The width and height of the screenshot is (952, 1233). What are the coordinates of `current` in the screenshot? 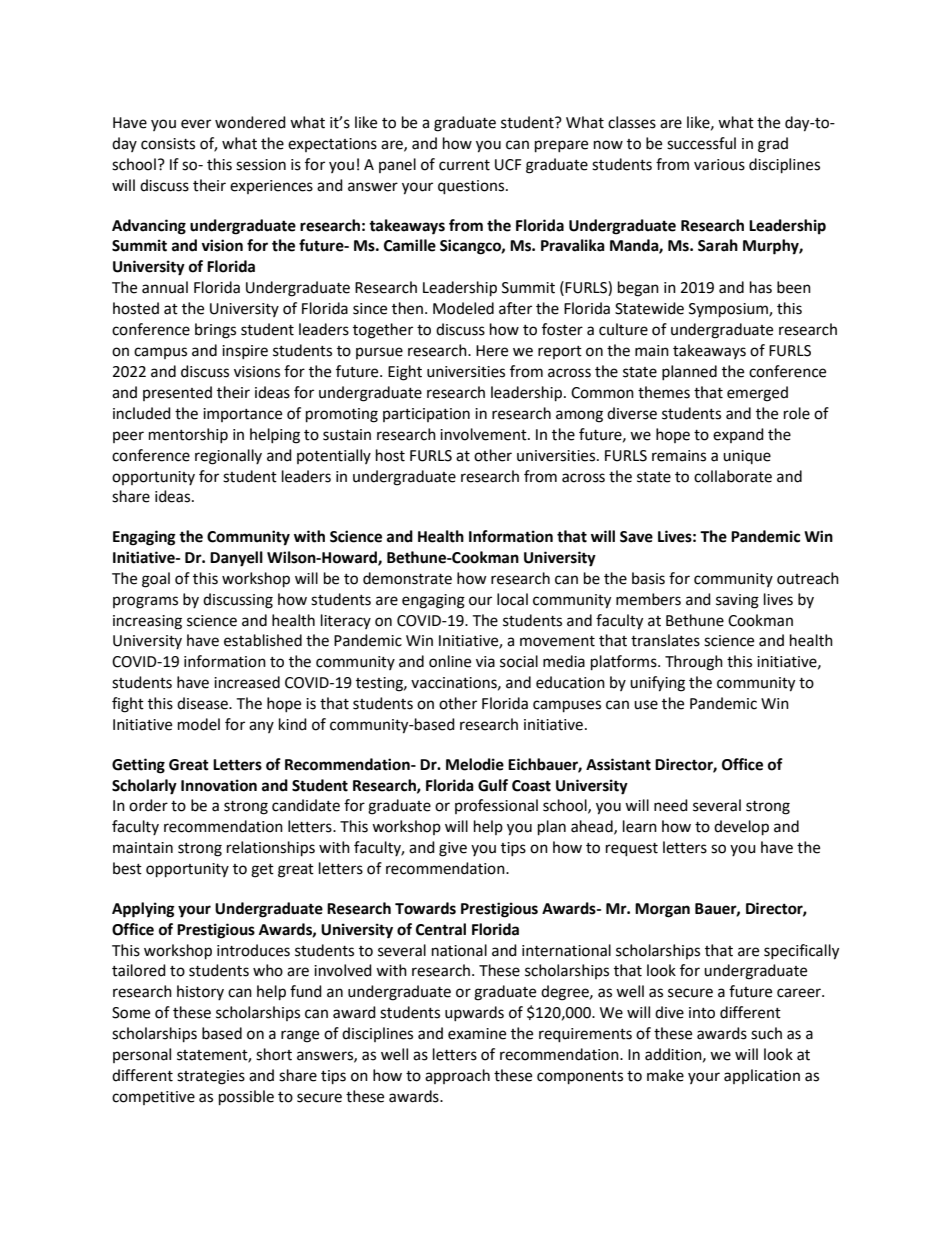 It's located at (464, 165).
